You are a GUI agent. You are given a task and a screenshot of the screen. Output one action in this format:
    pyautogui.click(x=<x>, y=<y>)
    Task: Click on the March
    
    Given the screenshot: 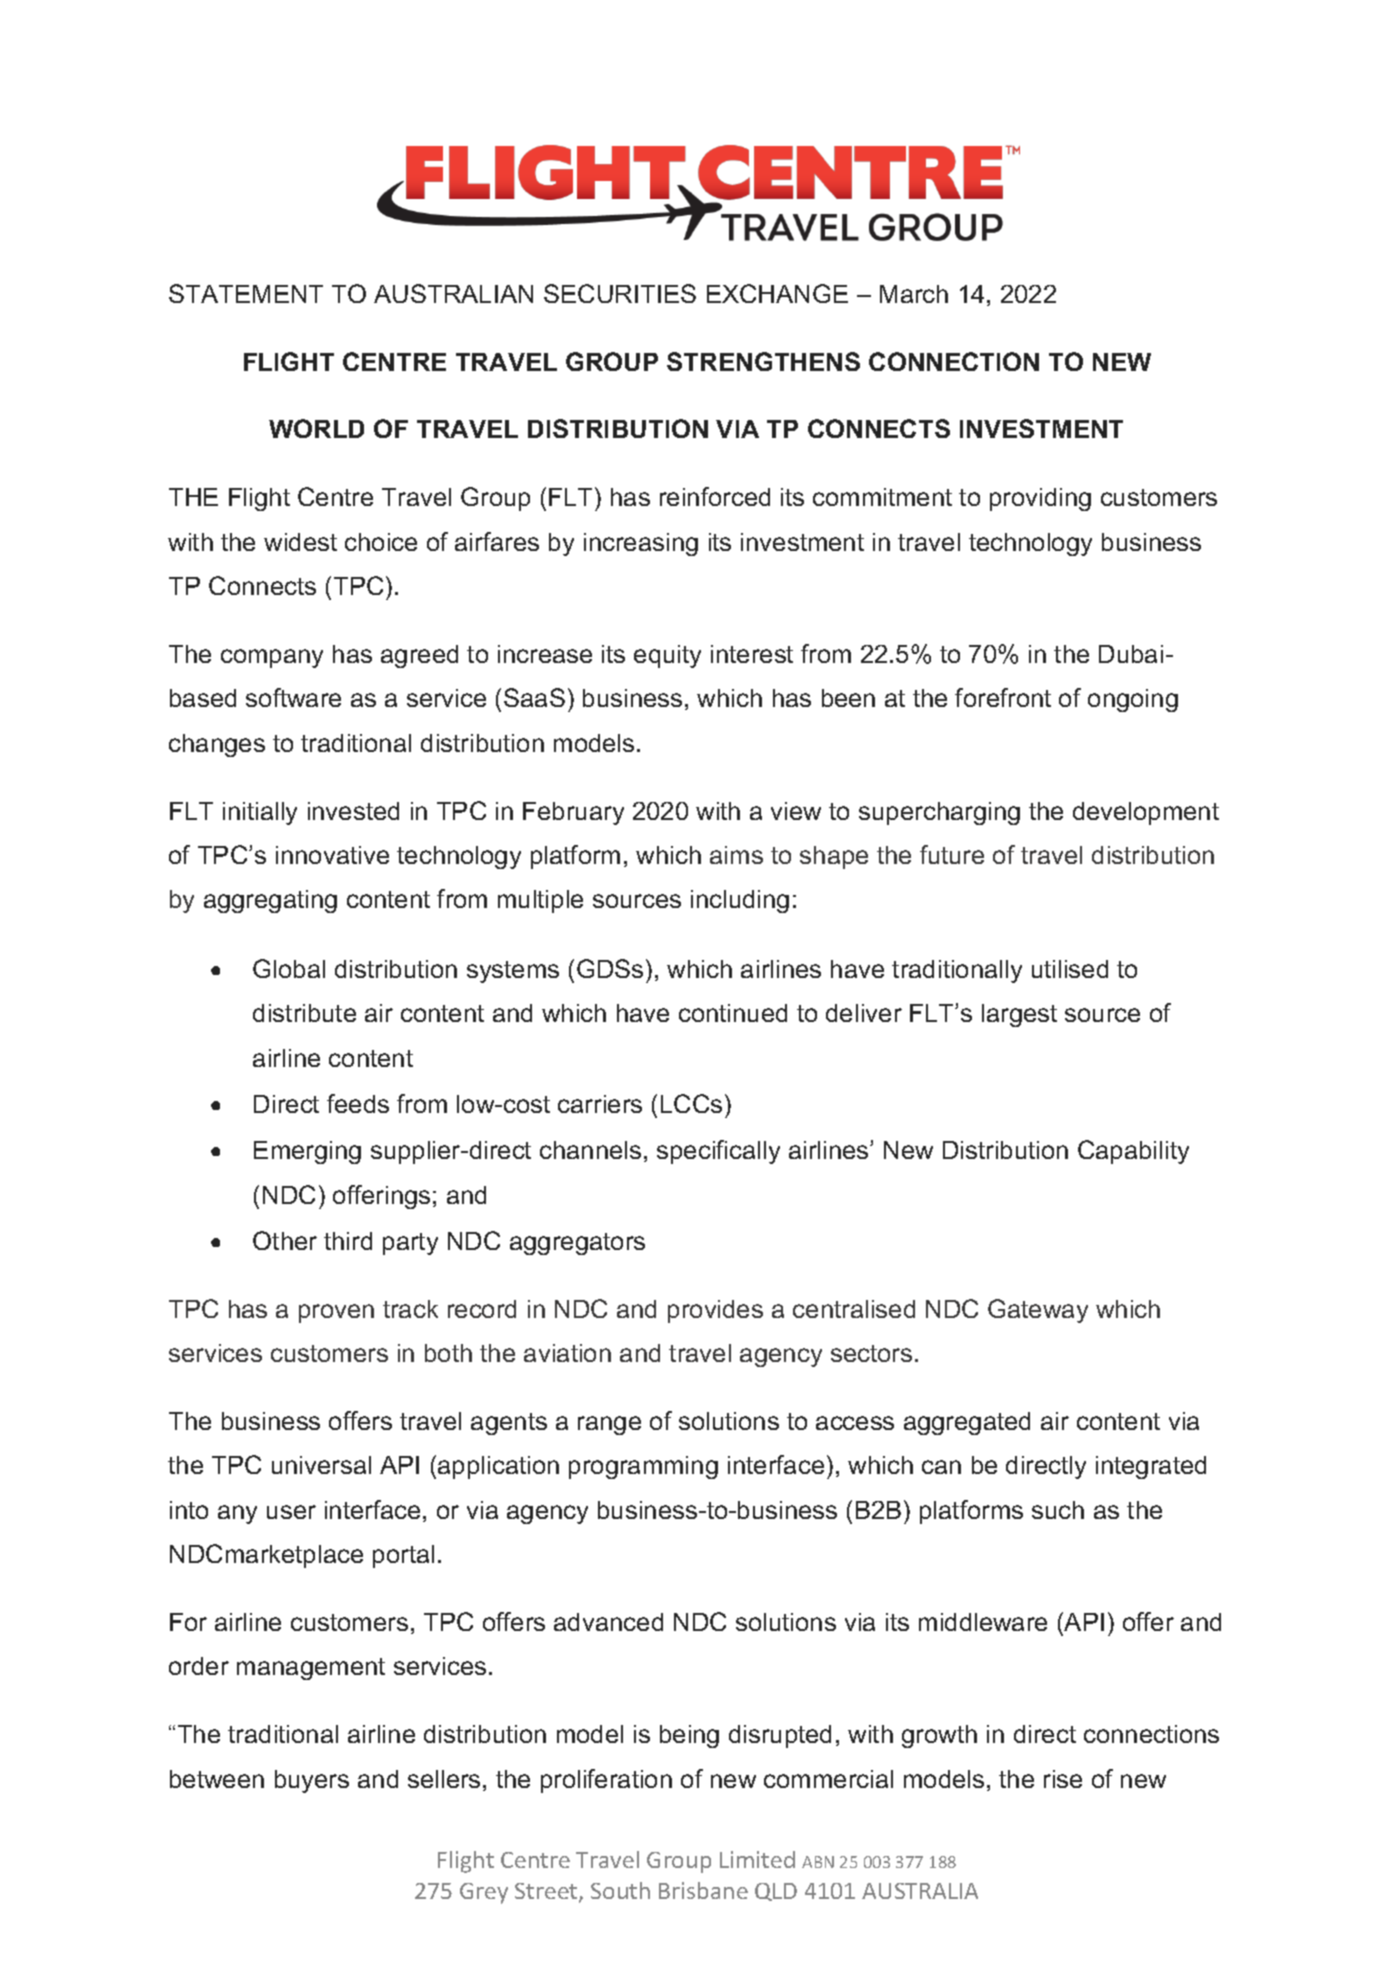 What is the action you would take?
    pyautogui.click(x=914, y=294)
